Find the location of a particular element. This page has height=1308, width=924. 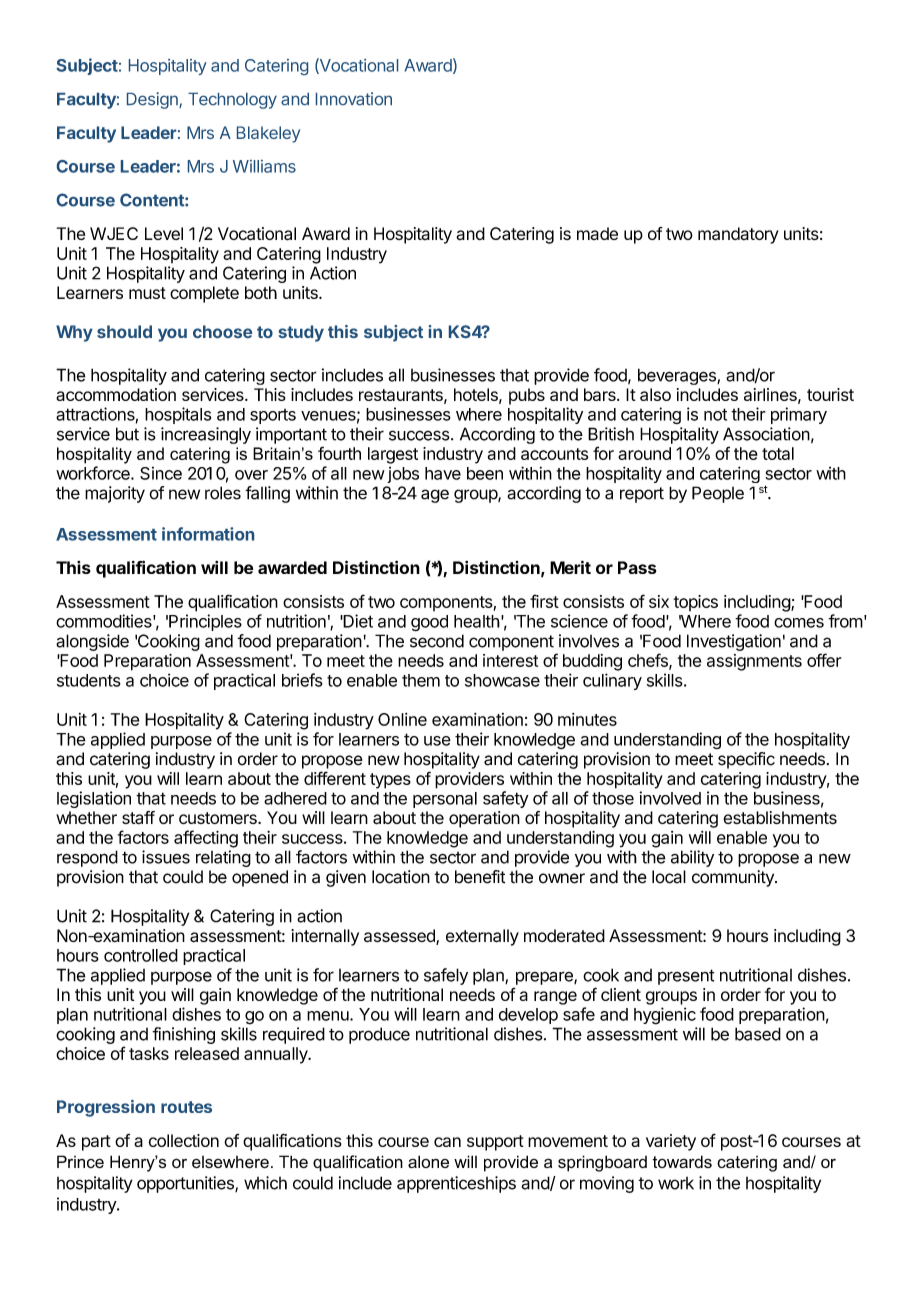

collection is located at coordinates (184, 1140).
